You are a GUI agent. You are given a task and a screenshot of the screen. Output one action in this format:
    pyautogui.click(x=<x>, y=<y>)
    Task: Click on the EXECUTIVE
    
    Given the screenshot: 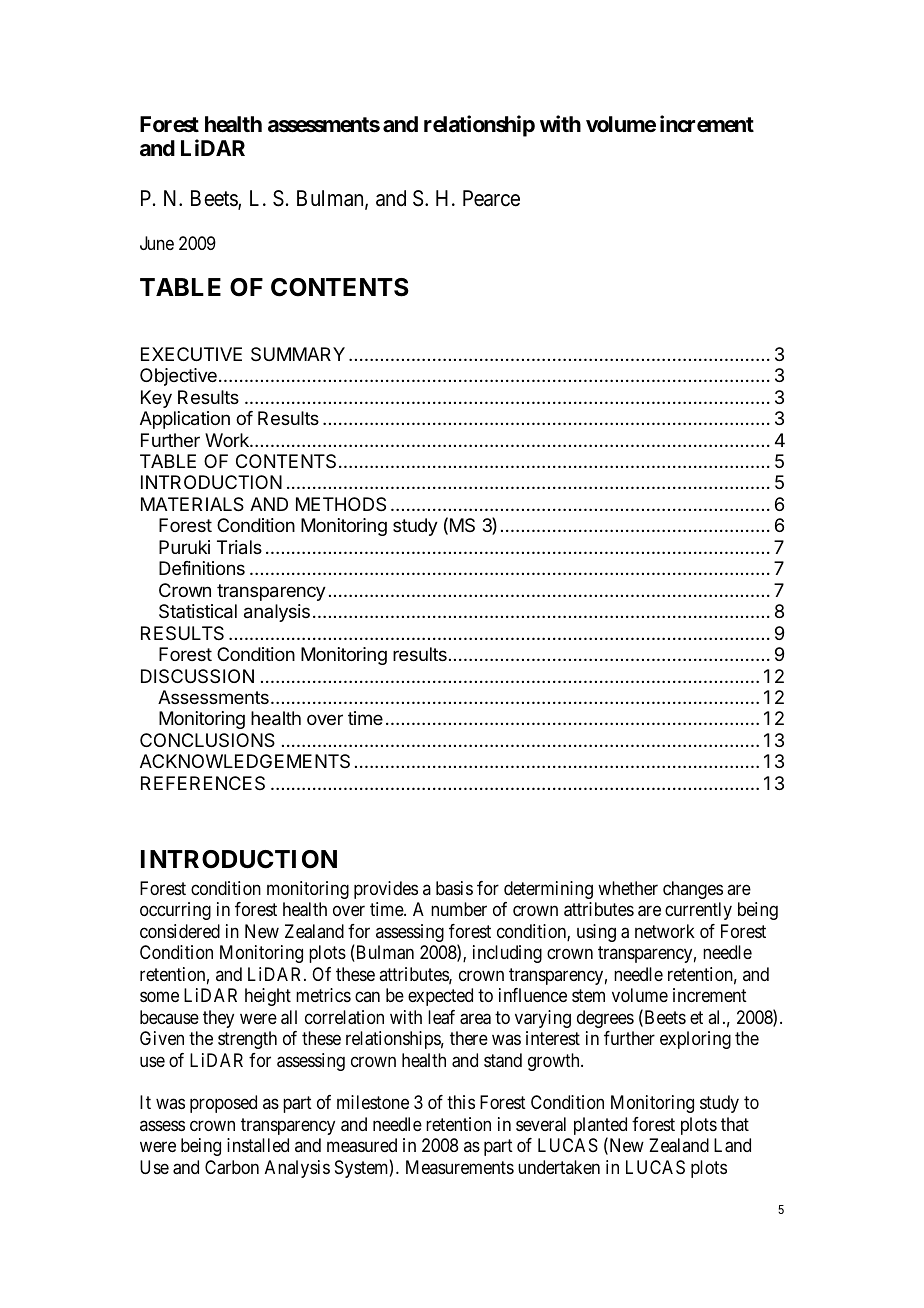 What is the action you would take?
    pyautogui.click(x=191, y=354)
